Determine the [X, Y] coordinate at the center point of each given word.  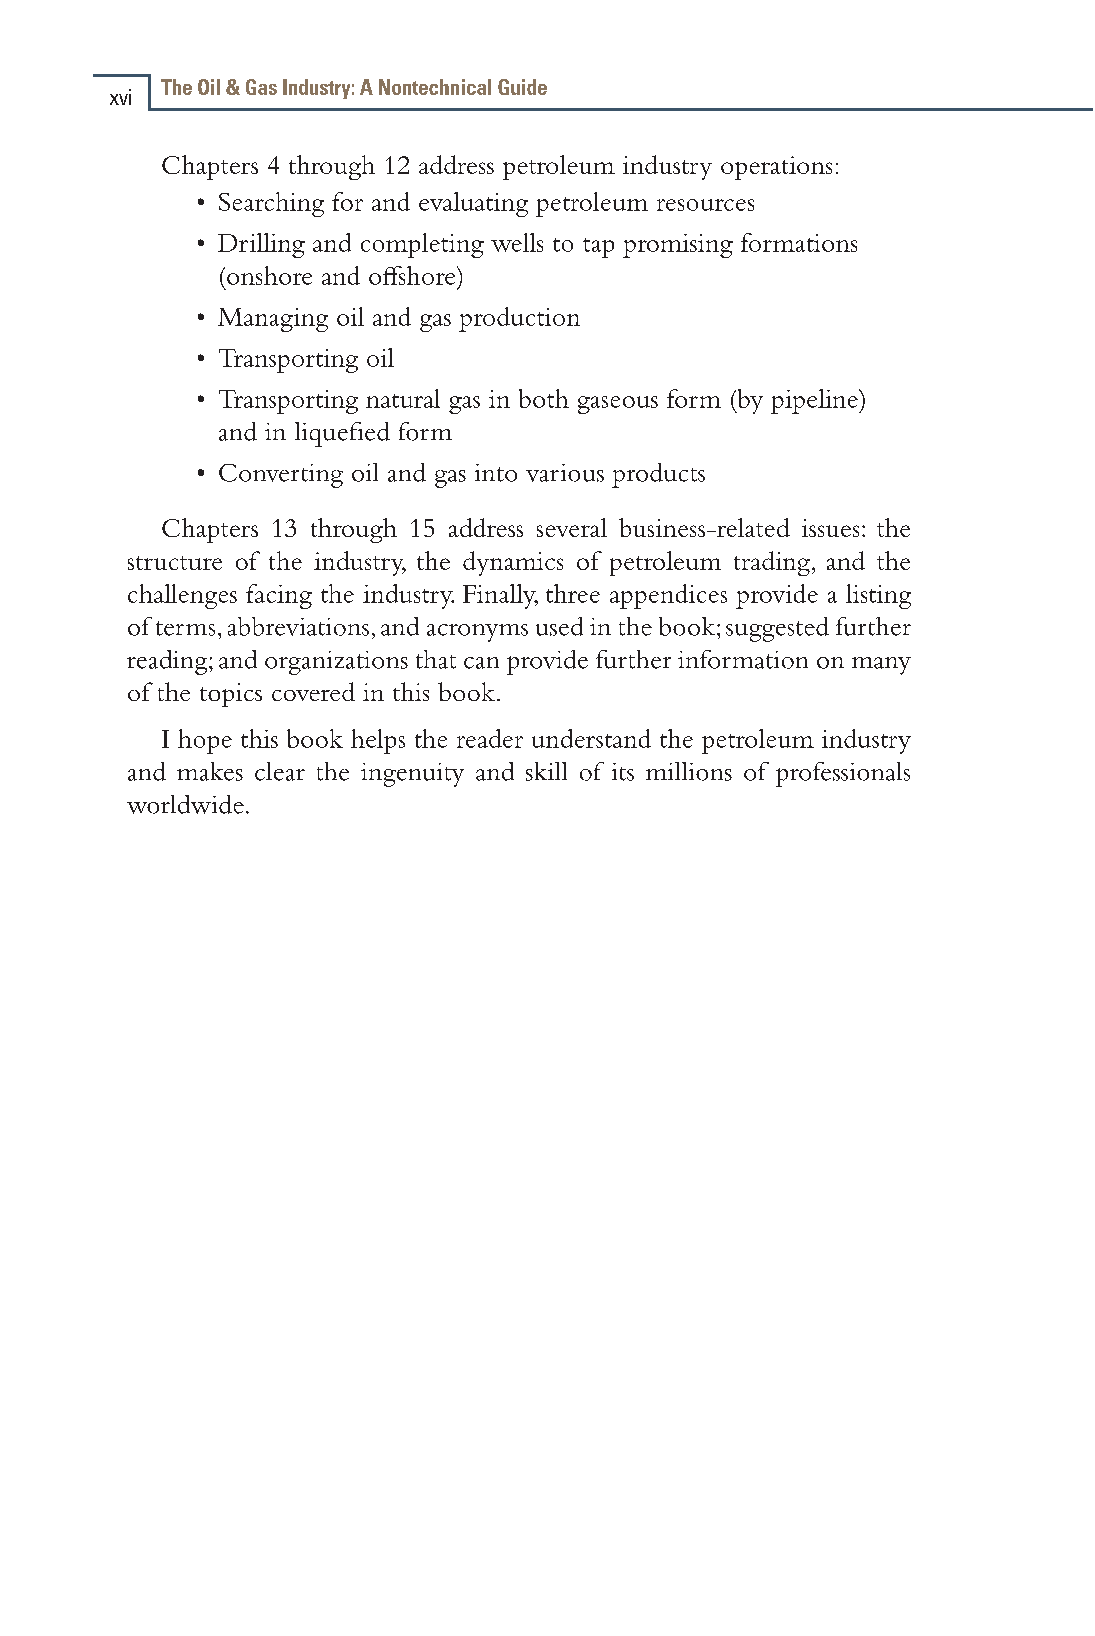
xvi [120, 97]
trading [772, 563]
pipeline [815, 401]
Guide [522, 87]
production [519, 319]
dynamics [513, 563]
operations [776, 168]
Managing [273, 320]
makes [210, 771]
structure [175, 563]
